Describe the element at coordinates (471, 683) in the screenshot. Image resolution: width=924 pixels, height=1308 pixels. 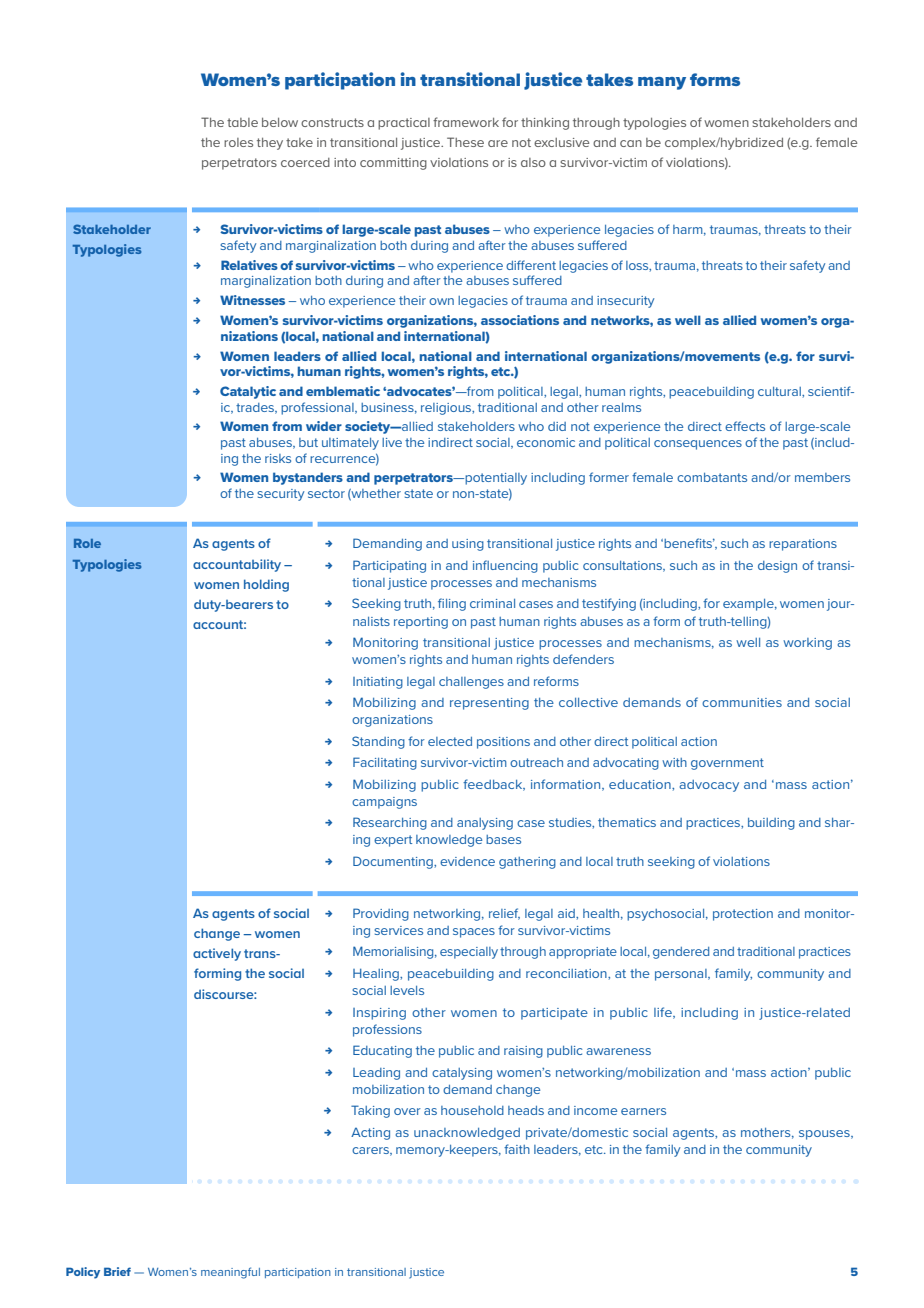
I see `challenges` at that location.
